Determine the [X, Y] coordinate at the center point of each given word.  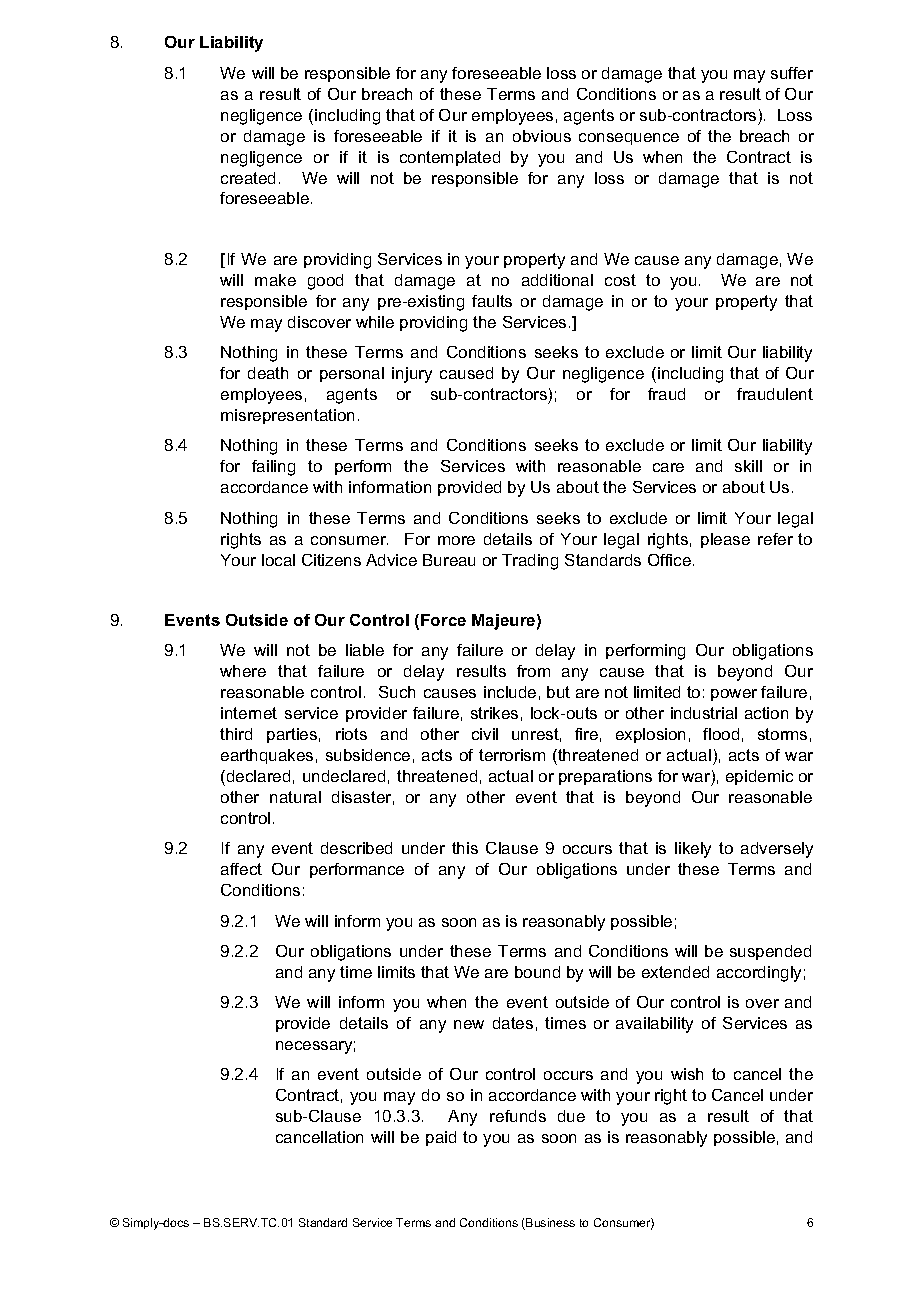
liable [365, 650]
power [734, 695]
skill [748, 466]
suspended [770, 952]
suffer [792, 73]
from [533, 671]
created [248, 178]
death [268, 373]
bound [537, 972]
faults [492, 301]
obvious [542, 136]
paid [441, 1138]
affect [241, 869]
